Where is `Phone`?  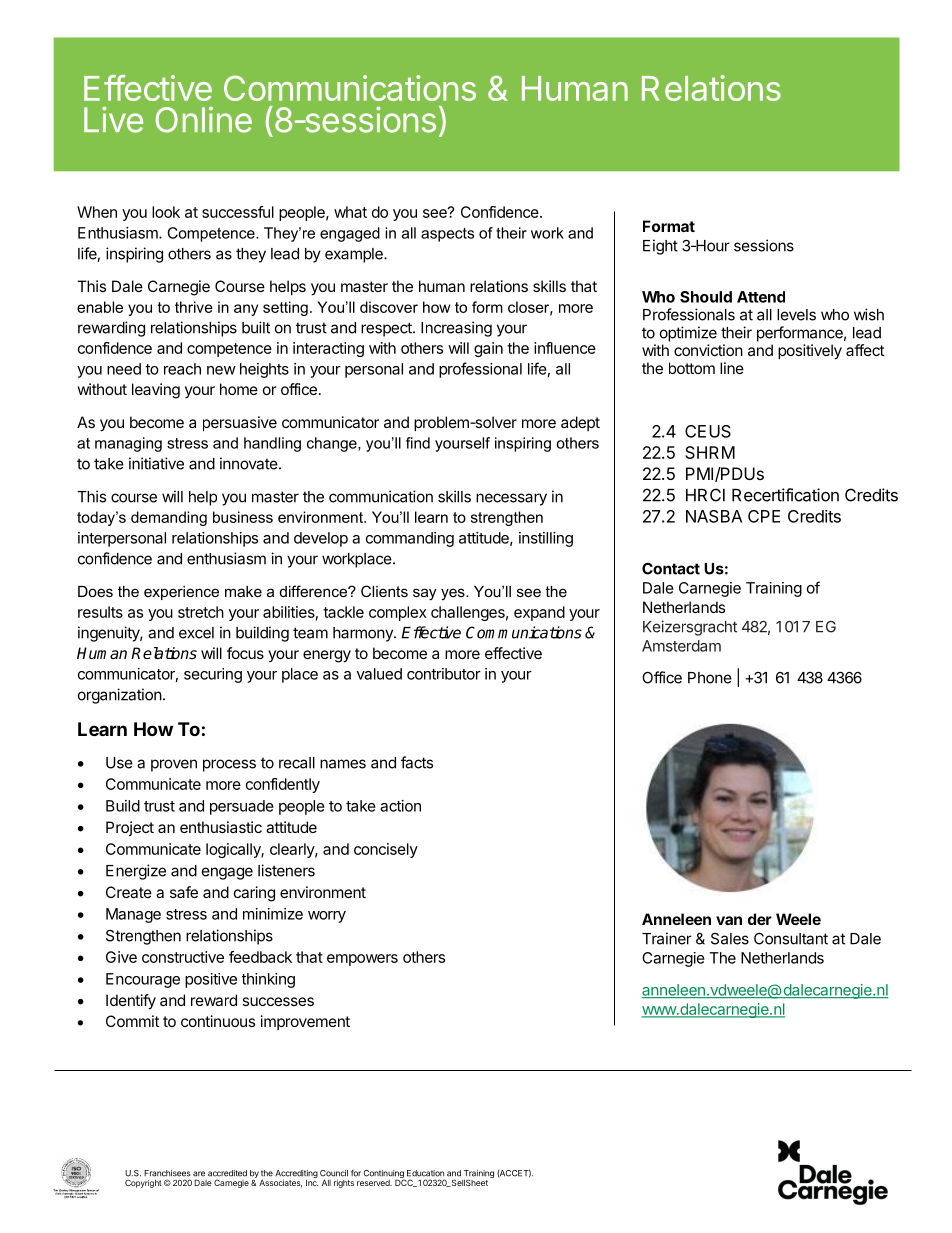 Phone is located at coordinates (710, 678).
